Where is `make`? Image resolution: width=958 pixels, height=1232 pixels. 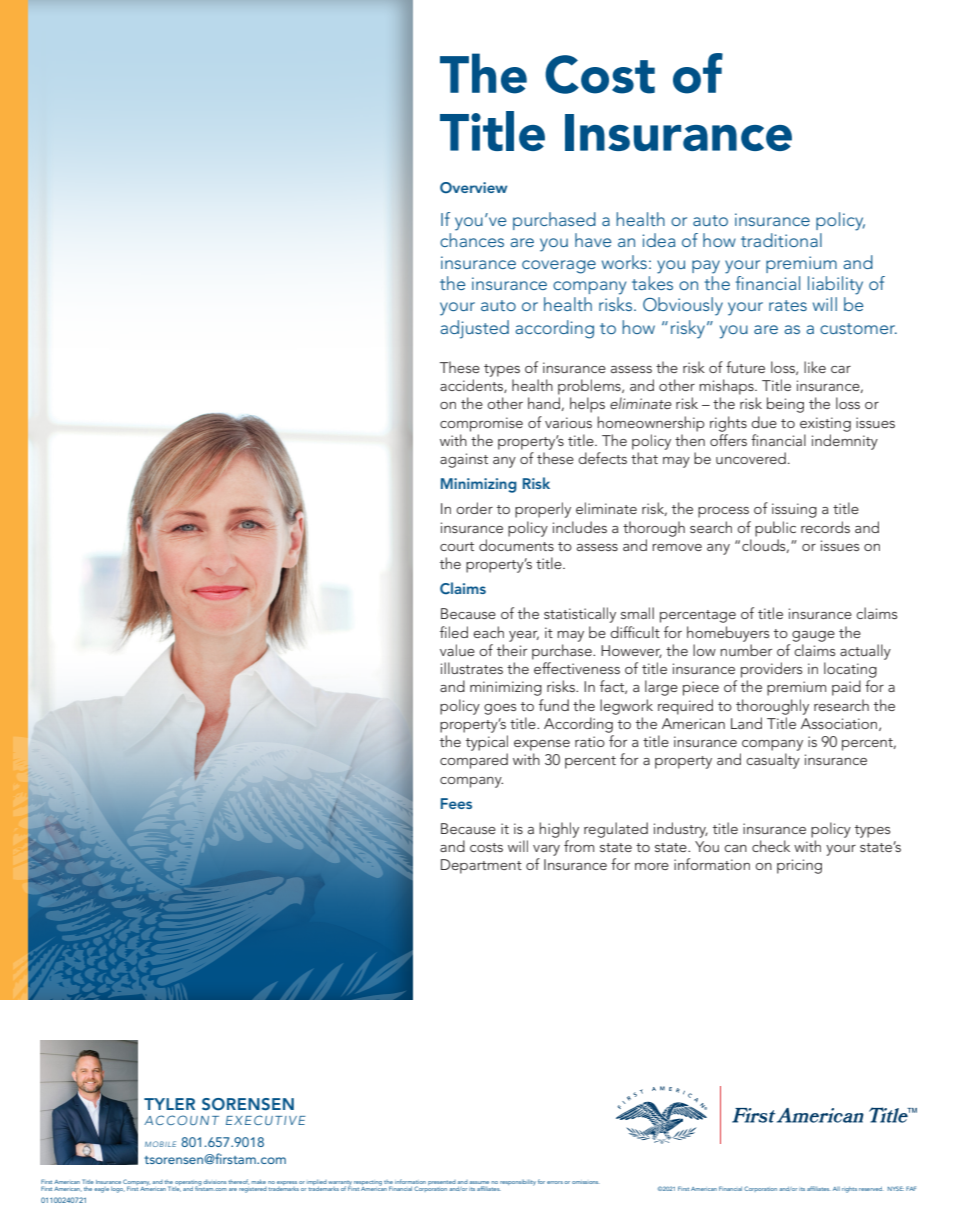 make is located at coordinates (258, 1182).
